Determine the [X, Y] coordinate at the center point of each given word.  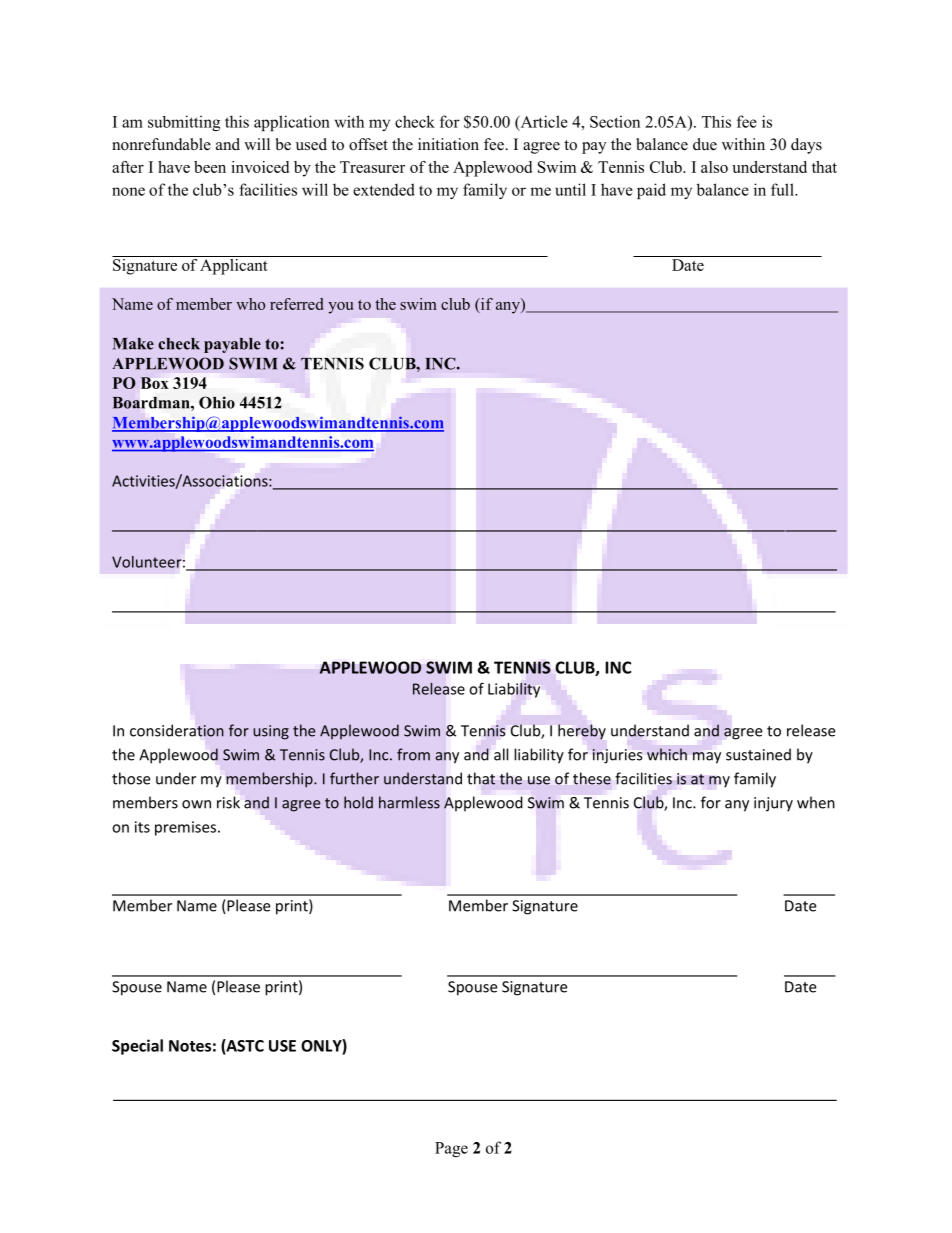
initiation [448, 144]
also [714, 167]
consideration [177, 730]
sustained [758, 754]
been [210, 167]
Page [451, 1149]
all [501, 754]
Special [137, 1047]
